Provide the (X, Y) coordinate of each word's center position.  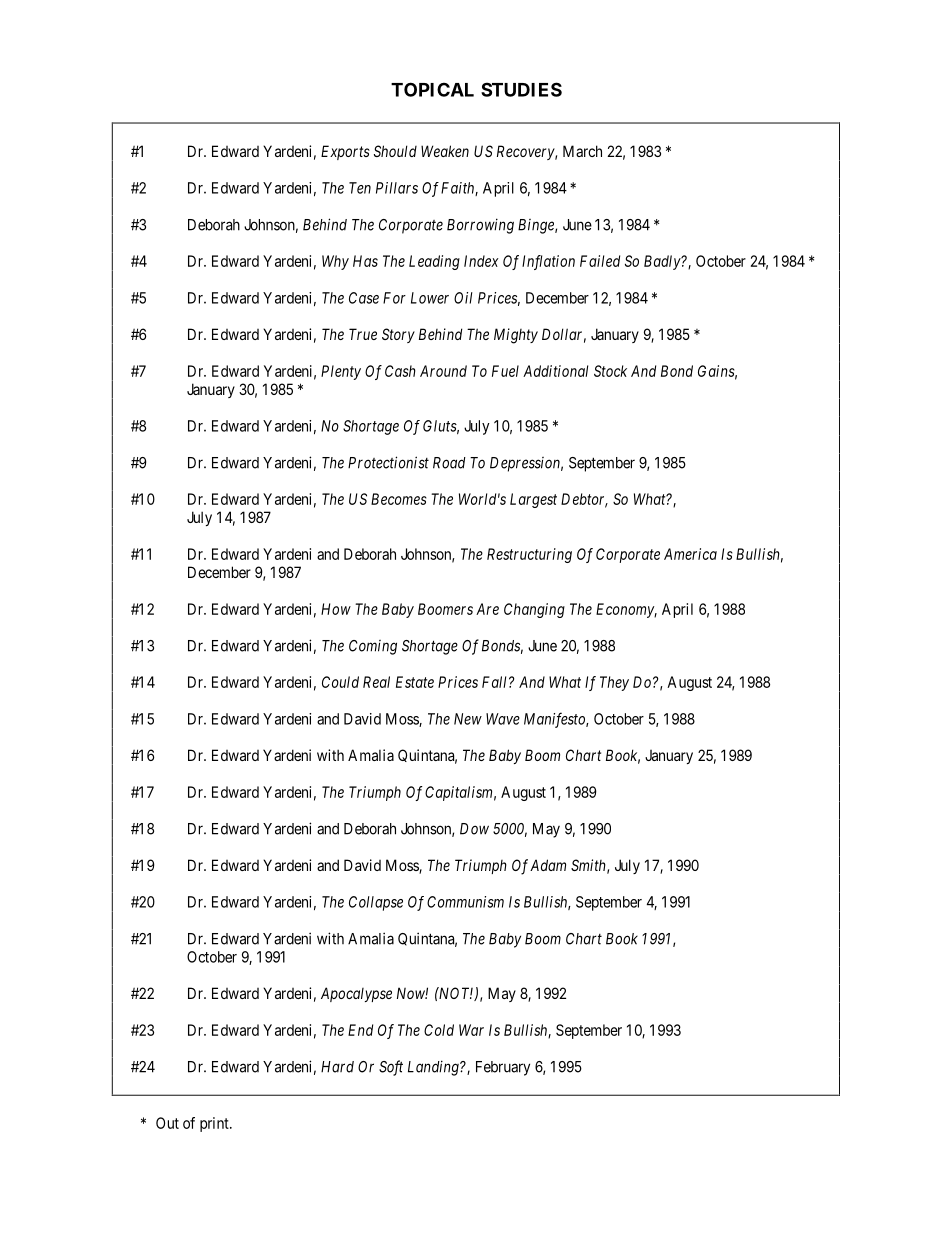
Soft (391, 1068)
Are (487, 609)
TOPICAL (432, 89)
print (215, 1124)
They (614, 683)
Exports (345, 152)
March (582, 151)
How (336, 609)
